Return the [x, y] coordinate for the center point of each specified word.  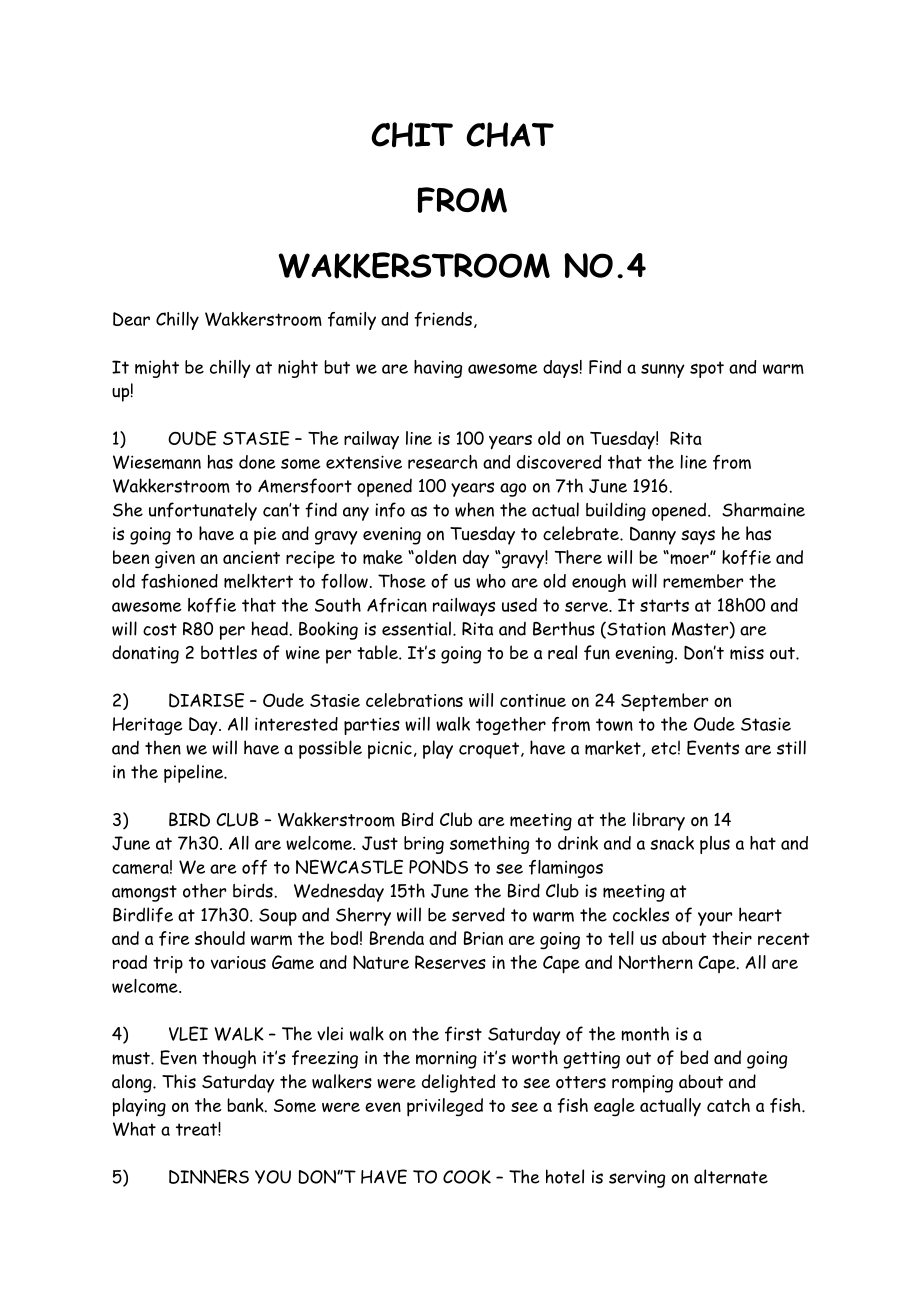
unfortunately [203, 511]
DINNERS [209, 1176]
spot [707, 369]
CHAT [510, 134]
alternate [731, 1176]
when [474, 509]
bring [424, 845]
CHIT [412, 134]
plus [715, 845]
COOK [467, 1177]
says [698, 537]
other [204, 890]
